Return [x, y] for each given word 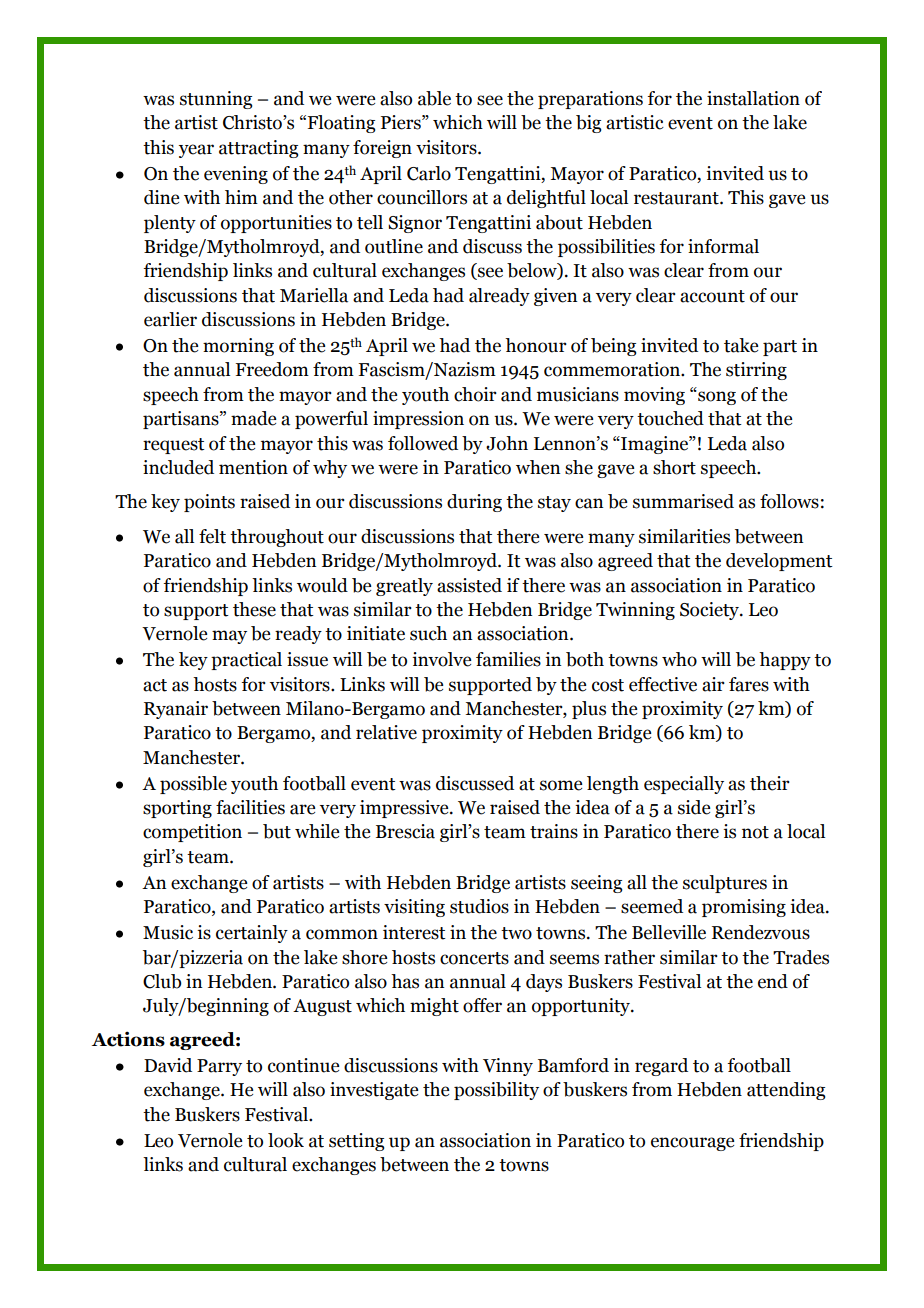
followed [423, 443]
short [674, 467]
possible [193, 785]
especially [684, 785]
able [434, 98]
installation [753, 98]
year [196, 151]
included [178, 467]
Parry [219, 1067]
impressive [405, 809]
